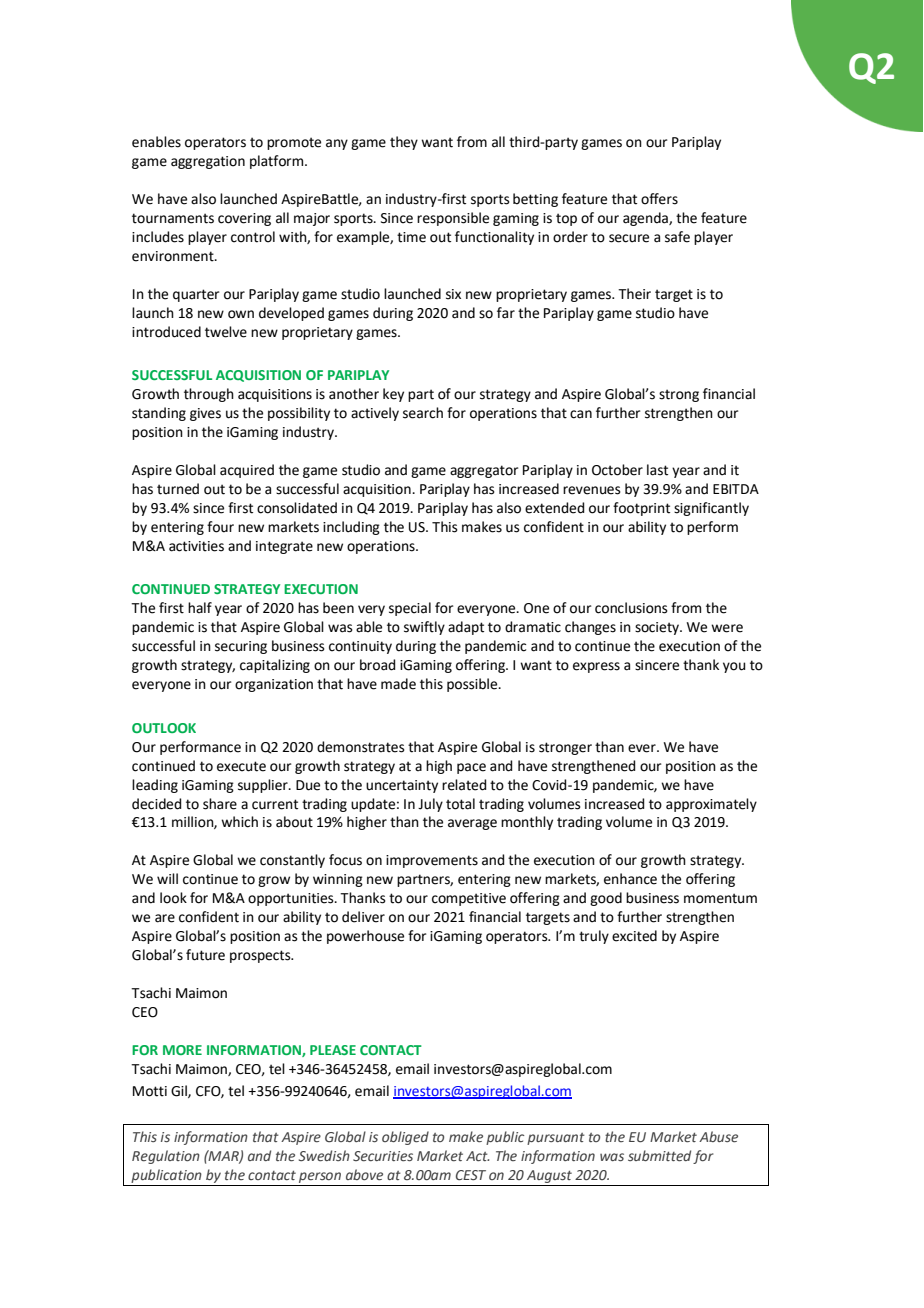 The width and height of the screenshot is (924, 1308). What do you see at coordinates (658, 628) in the screenshot?
I see `society` at bounding box center [658, 628].
